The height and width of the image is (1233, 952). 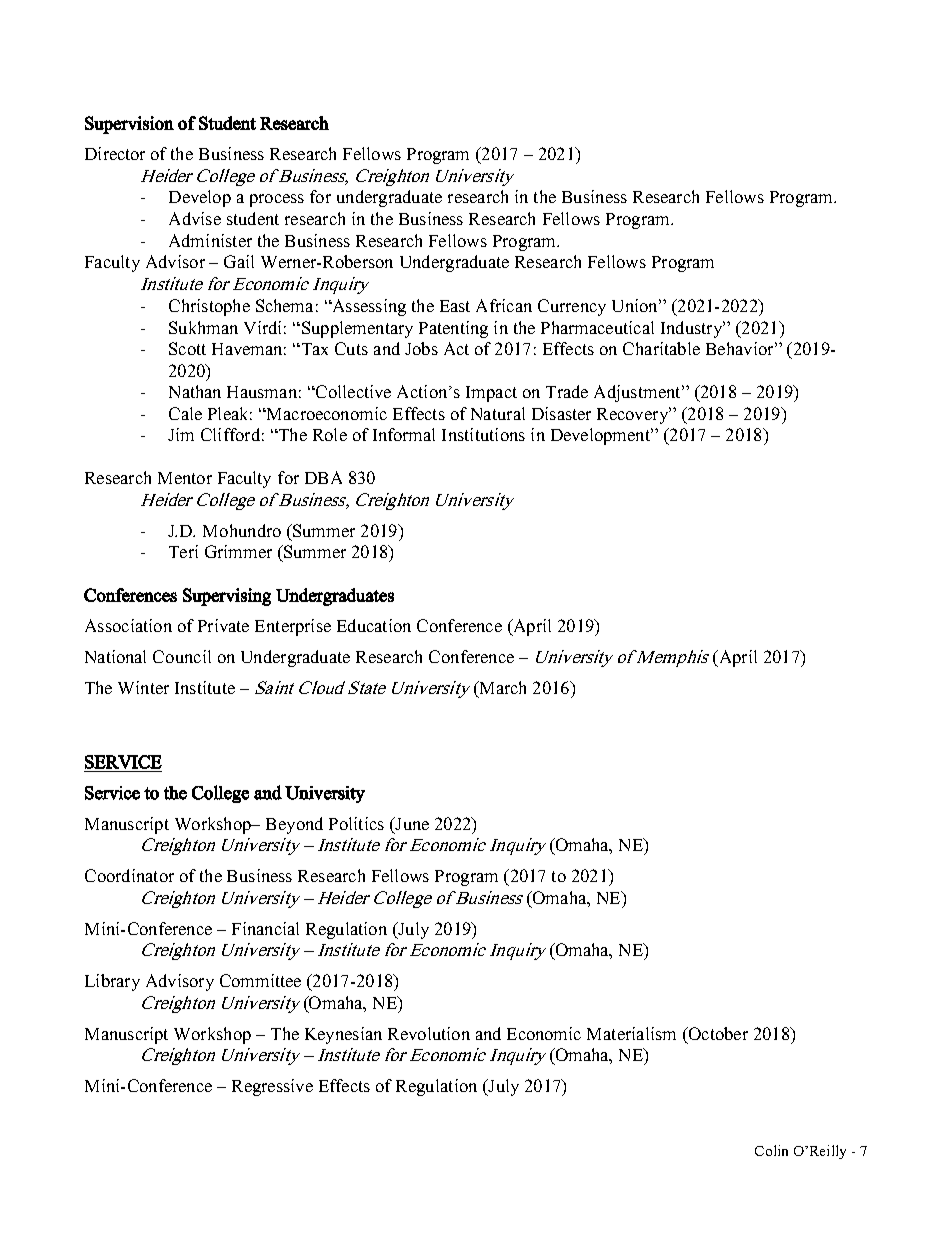 I want to click on Revolution, so click(x=429, y=1033).
